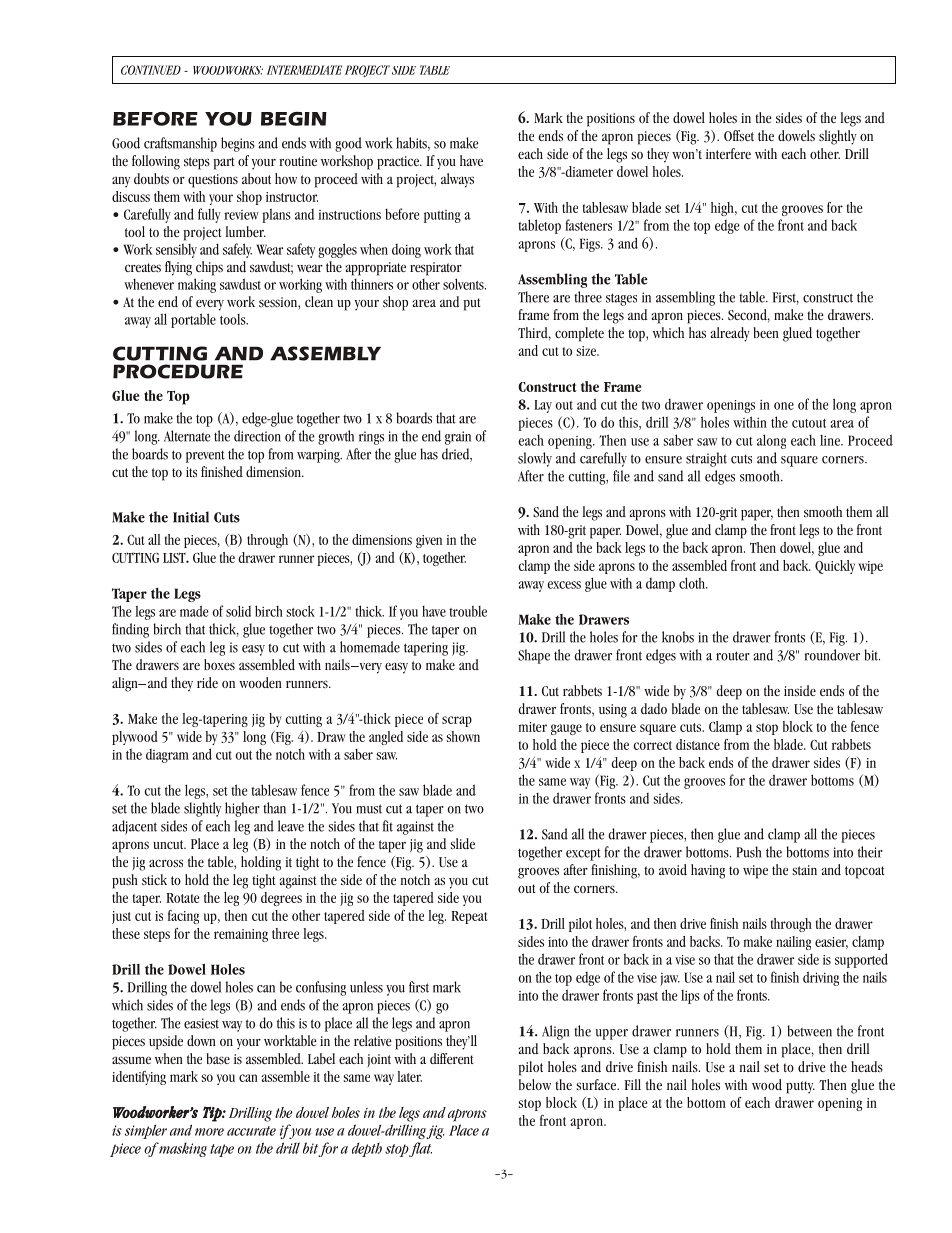  Describe the element at coordinates (543, 406) in the image. I see `Lay` at that location.
